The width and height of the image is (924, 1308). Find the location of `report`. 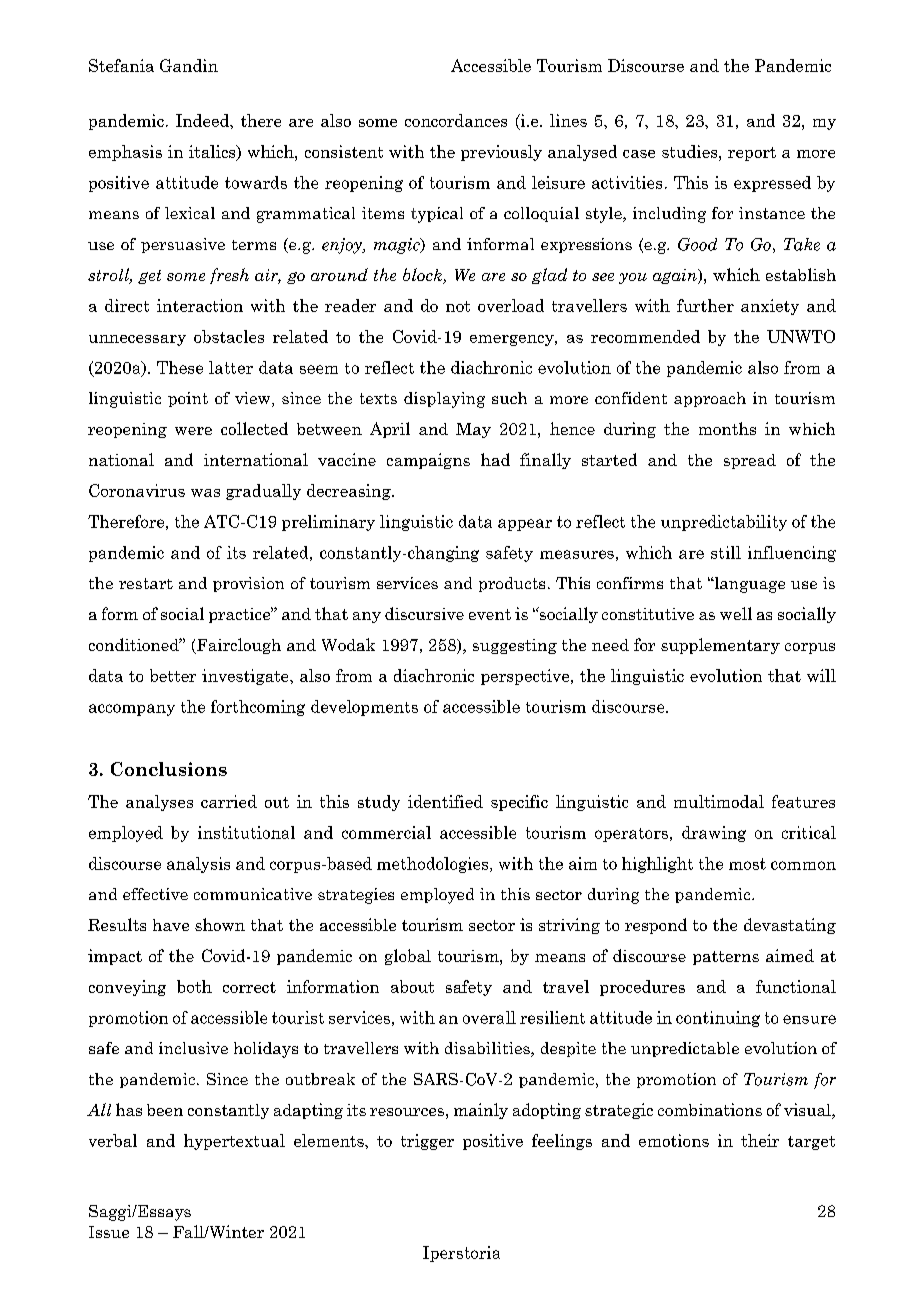

report is located at coordinates (752, 154).
